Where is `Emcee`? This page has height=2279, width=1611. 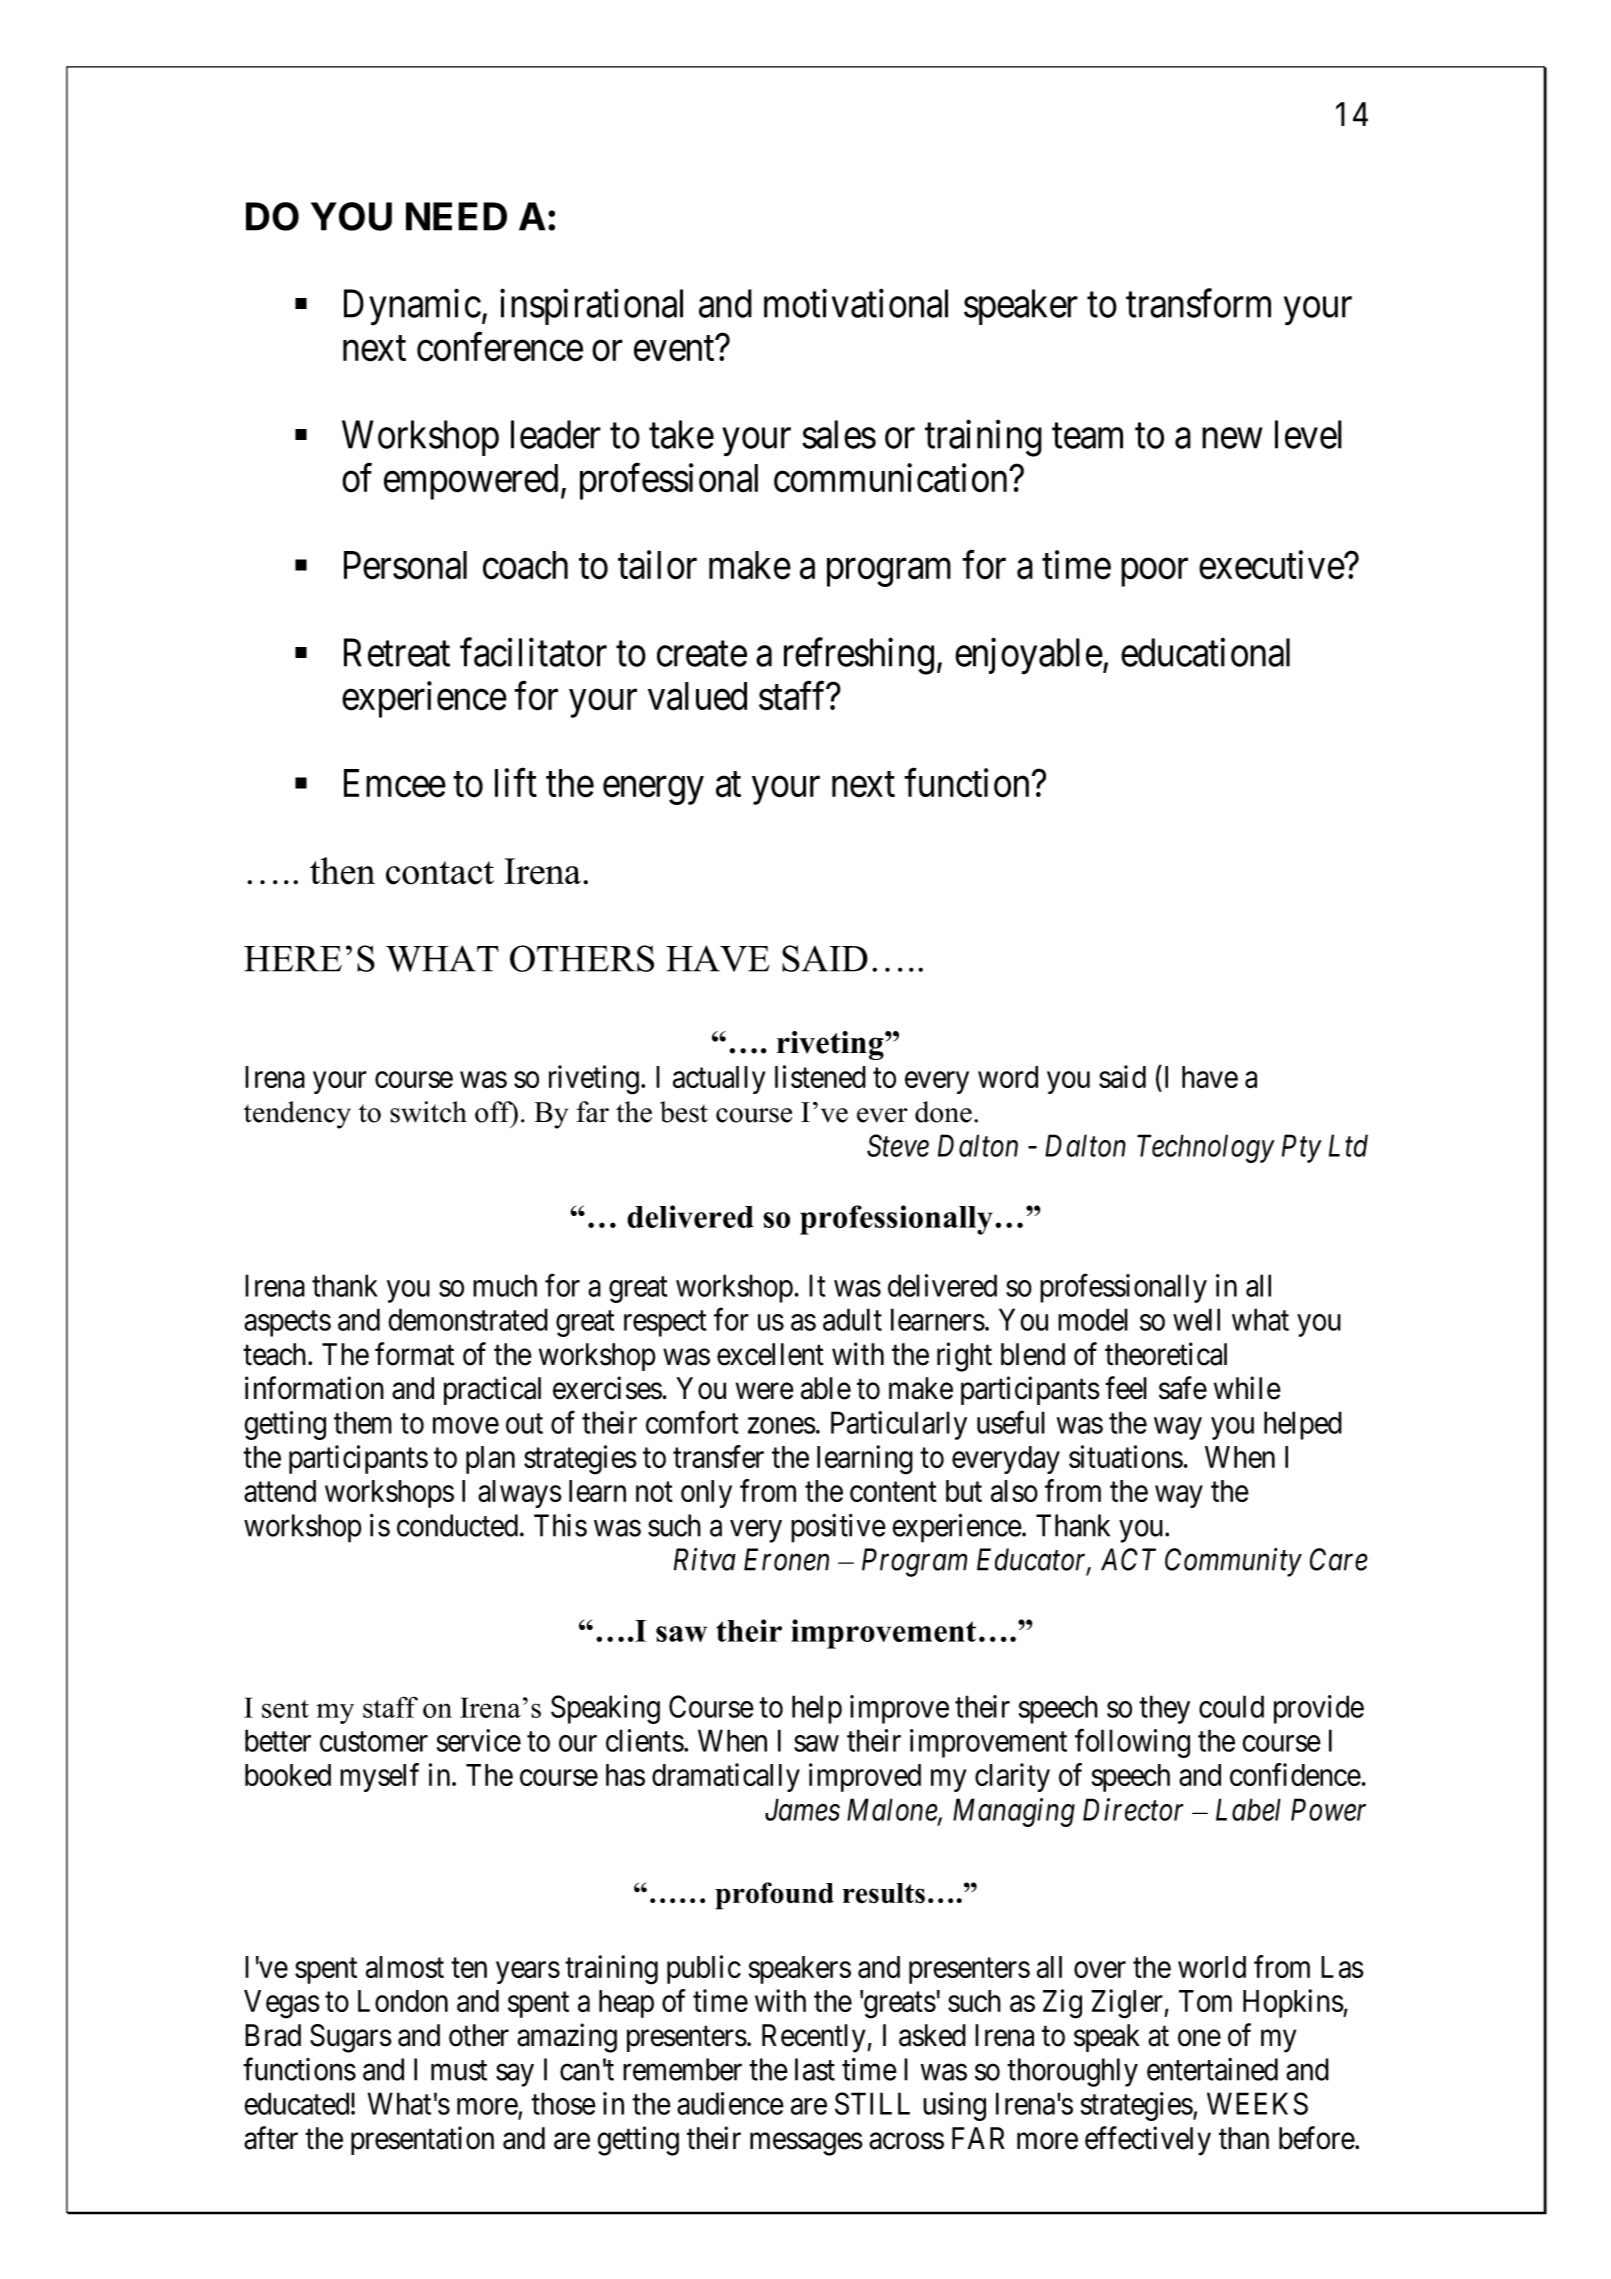
Emcee is located at coordinates (395, 783).
